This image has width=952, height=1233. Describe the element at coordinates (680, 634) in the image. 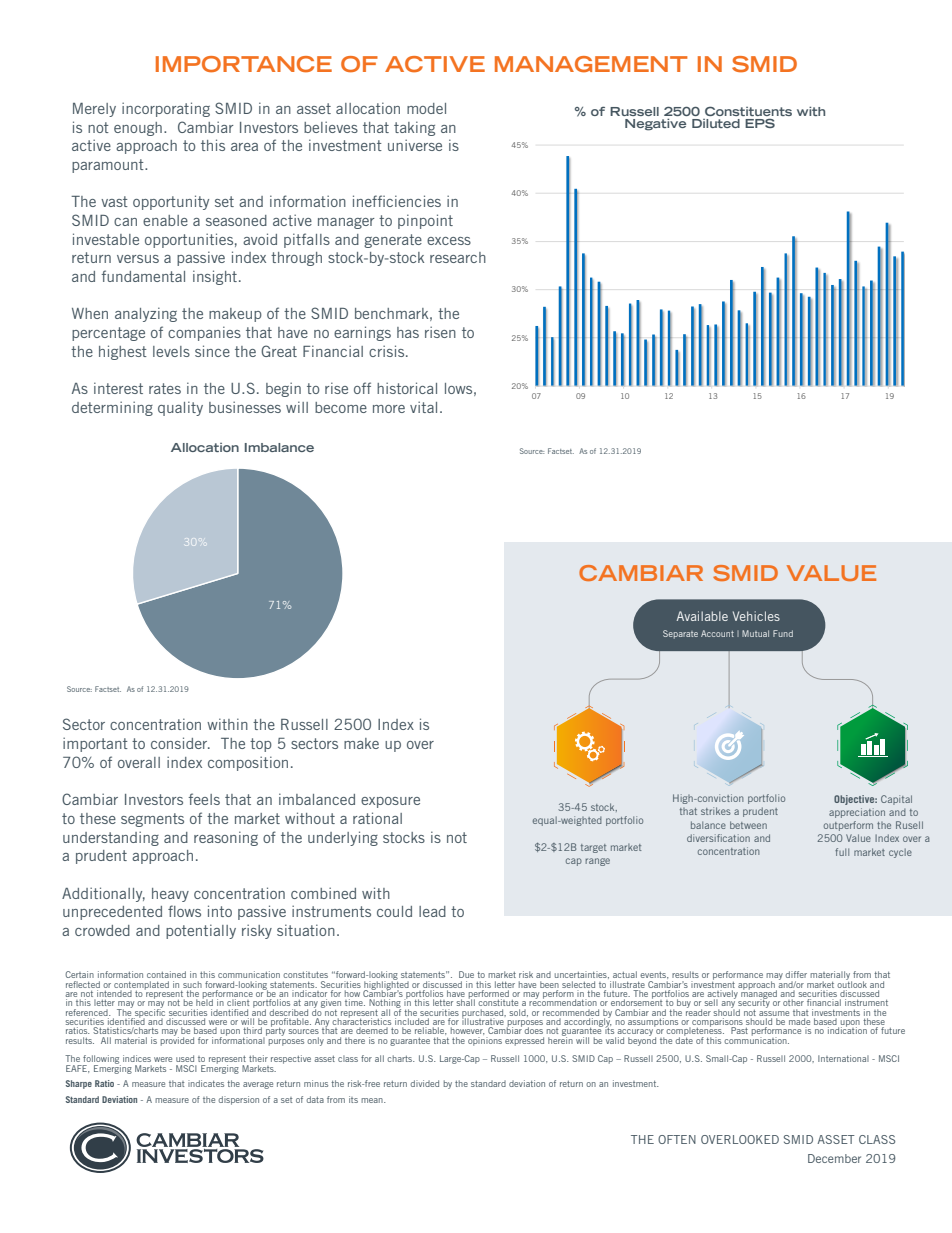

I see `Separate` at that location.
